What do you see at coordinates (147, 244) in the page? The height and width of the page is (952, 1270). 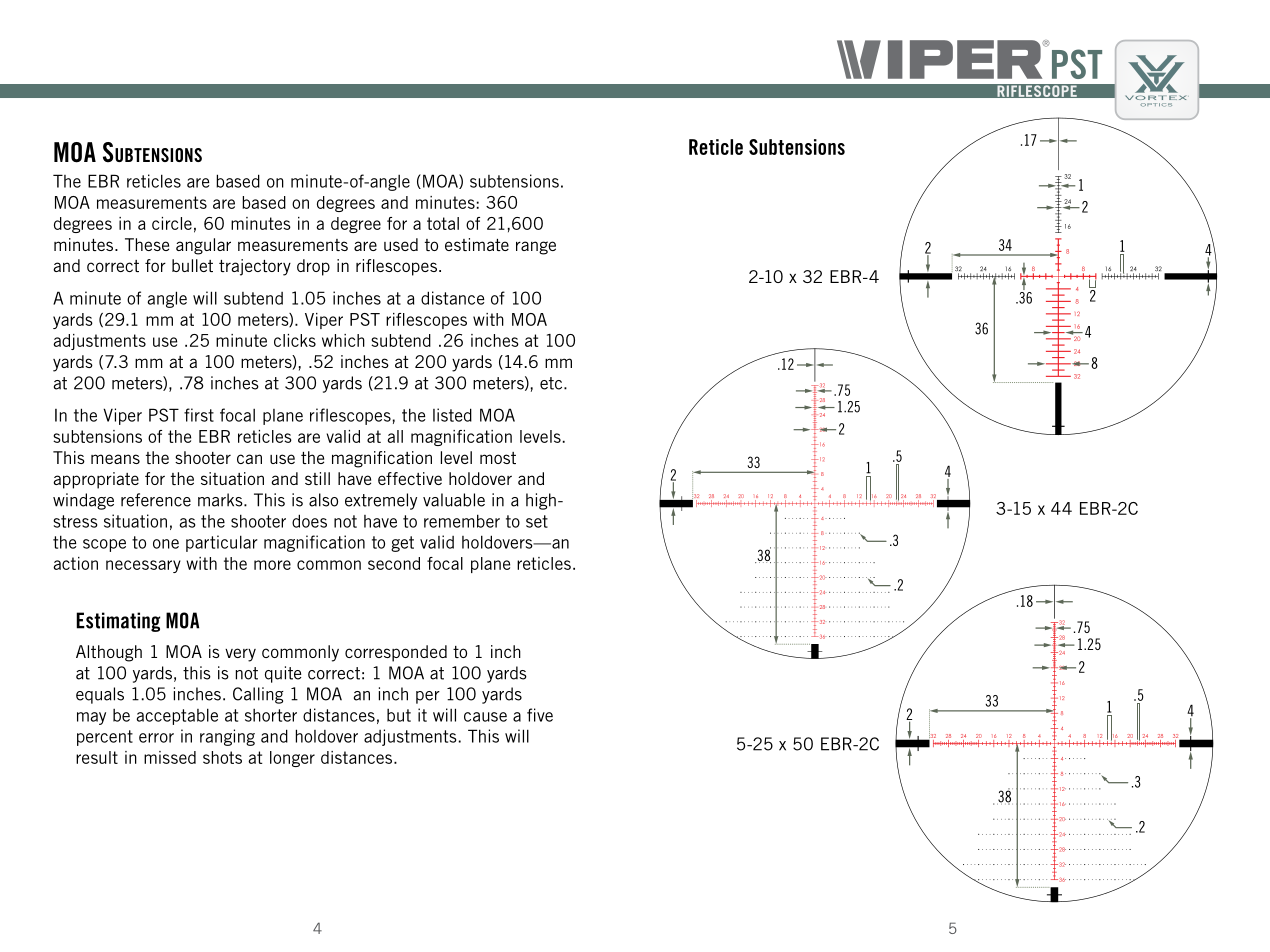 I see `These` at bounding box center [147, 244].
